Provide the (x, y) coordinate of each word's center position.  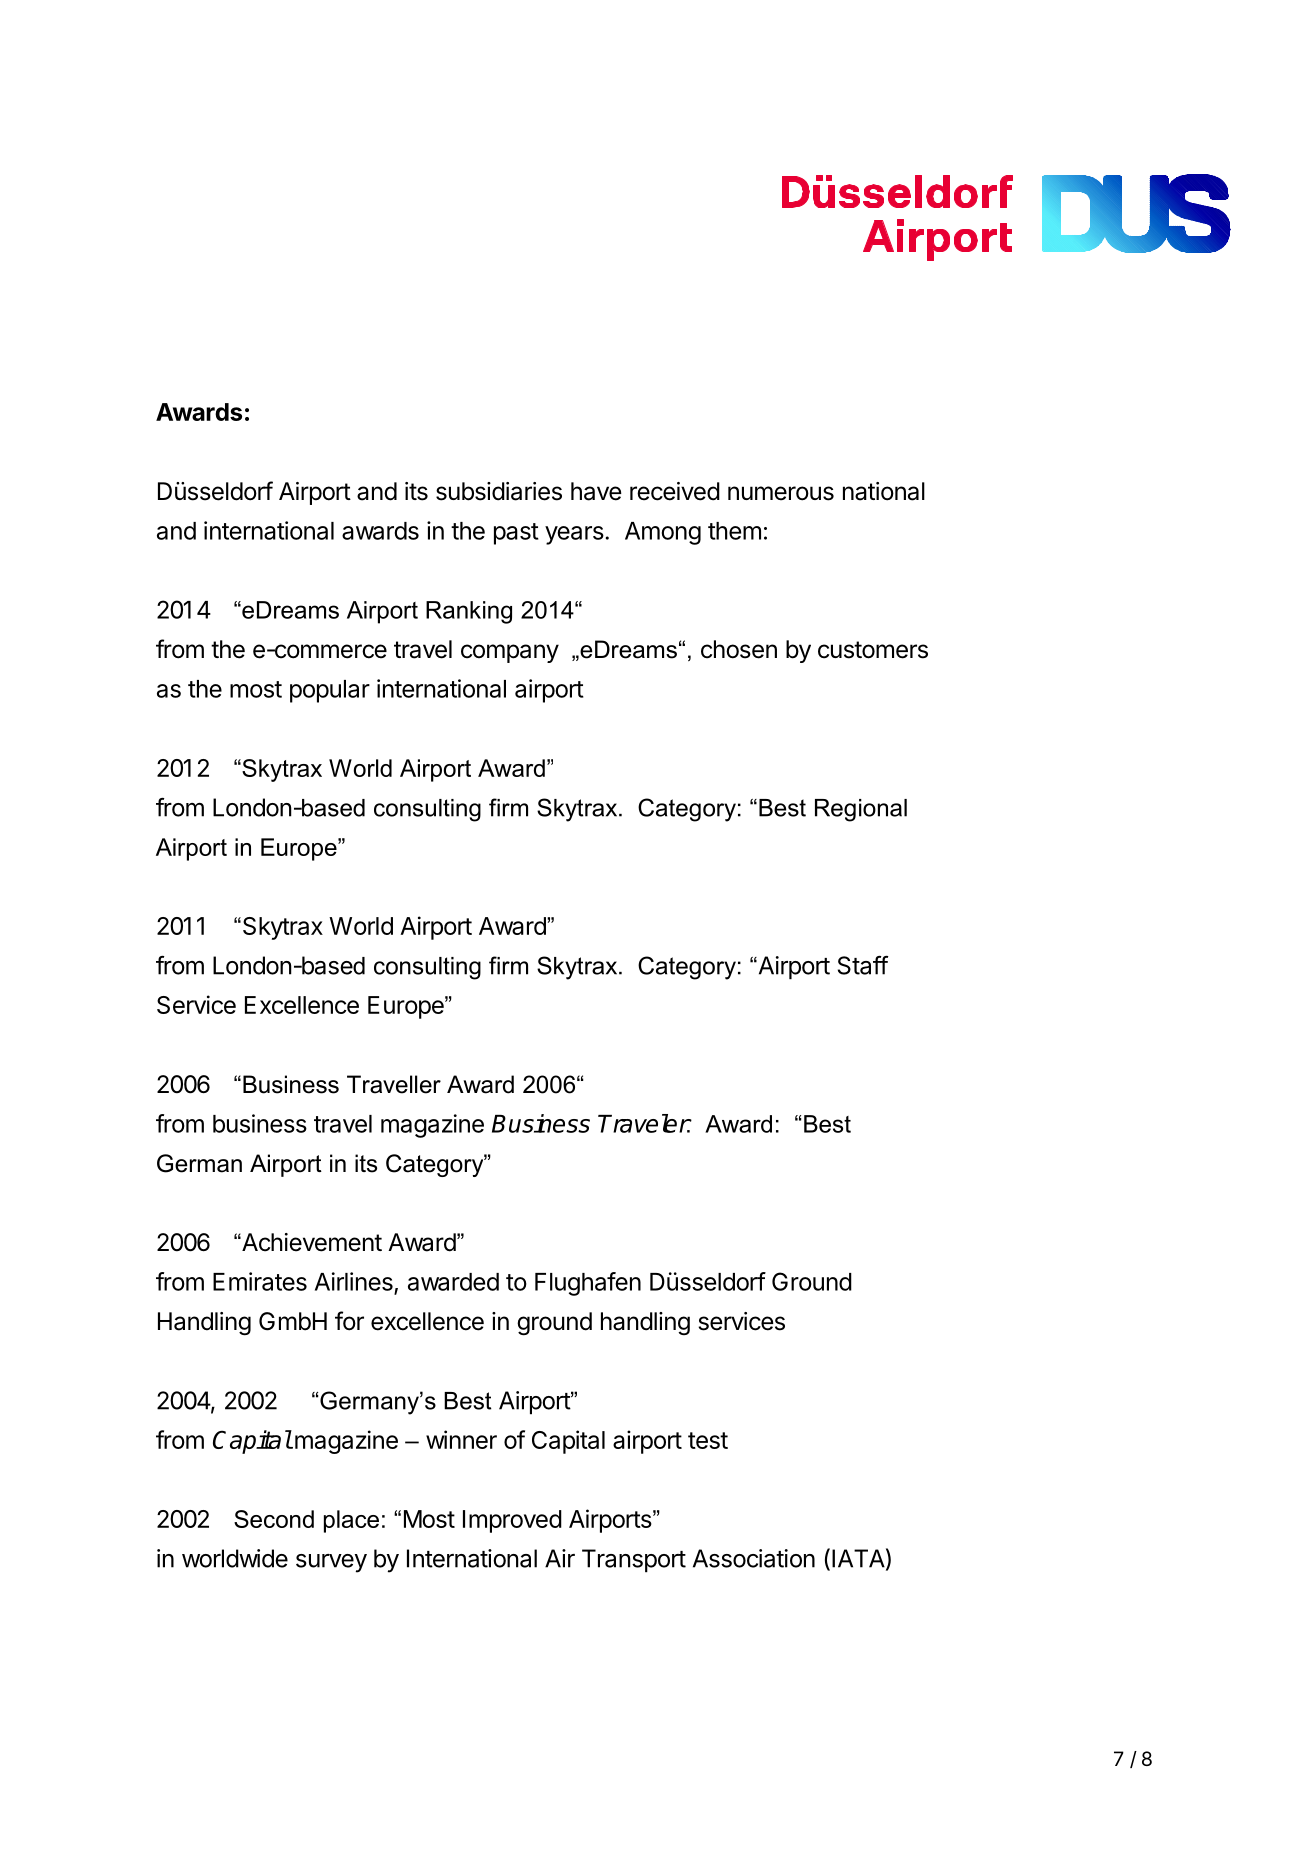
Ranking (469, 612)
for (349, 1321)
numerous (781, 493)
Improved (512, 1521)
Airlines (354, 1281)
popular (330, 691)
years (574, 535)
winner (461, 1439)
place (351, 1521)
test (708, 1440)
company (510, 653)
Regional (861, 810)
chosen (739, 649)
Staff (863, 965)
